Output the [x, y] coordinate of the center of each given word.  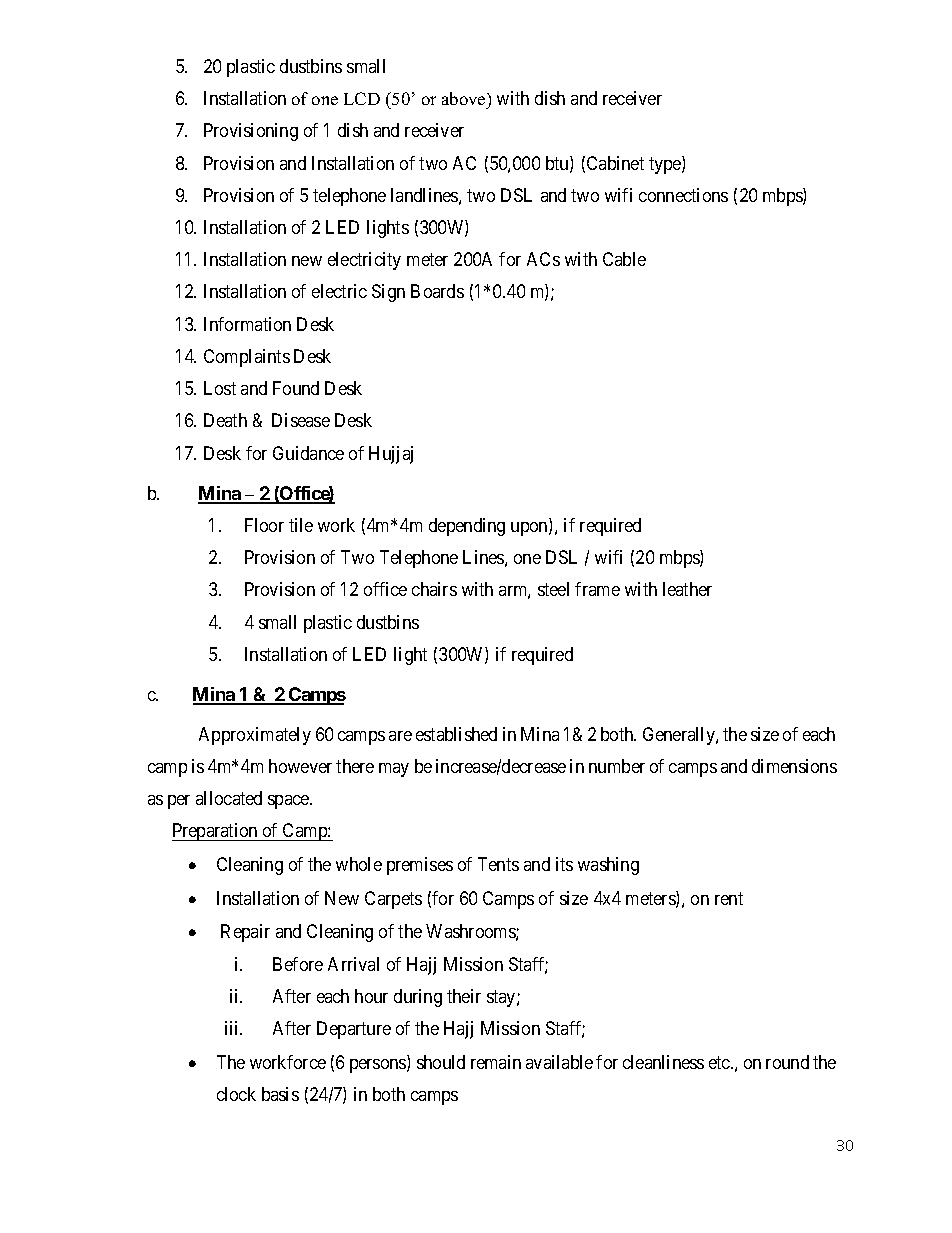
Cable [624, 259]
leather [687, 589]
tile [301, 525]
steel [553, 589]
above [465, 98]
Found [296, 388]
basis [280, 1094]
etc [720, 1062]
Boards [437, 291]
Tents [498, 864]
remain [496, 1062]
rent [729, 898]
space [289, 802]
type [666, 165]
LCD [362, 98]
